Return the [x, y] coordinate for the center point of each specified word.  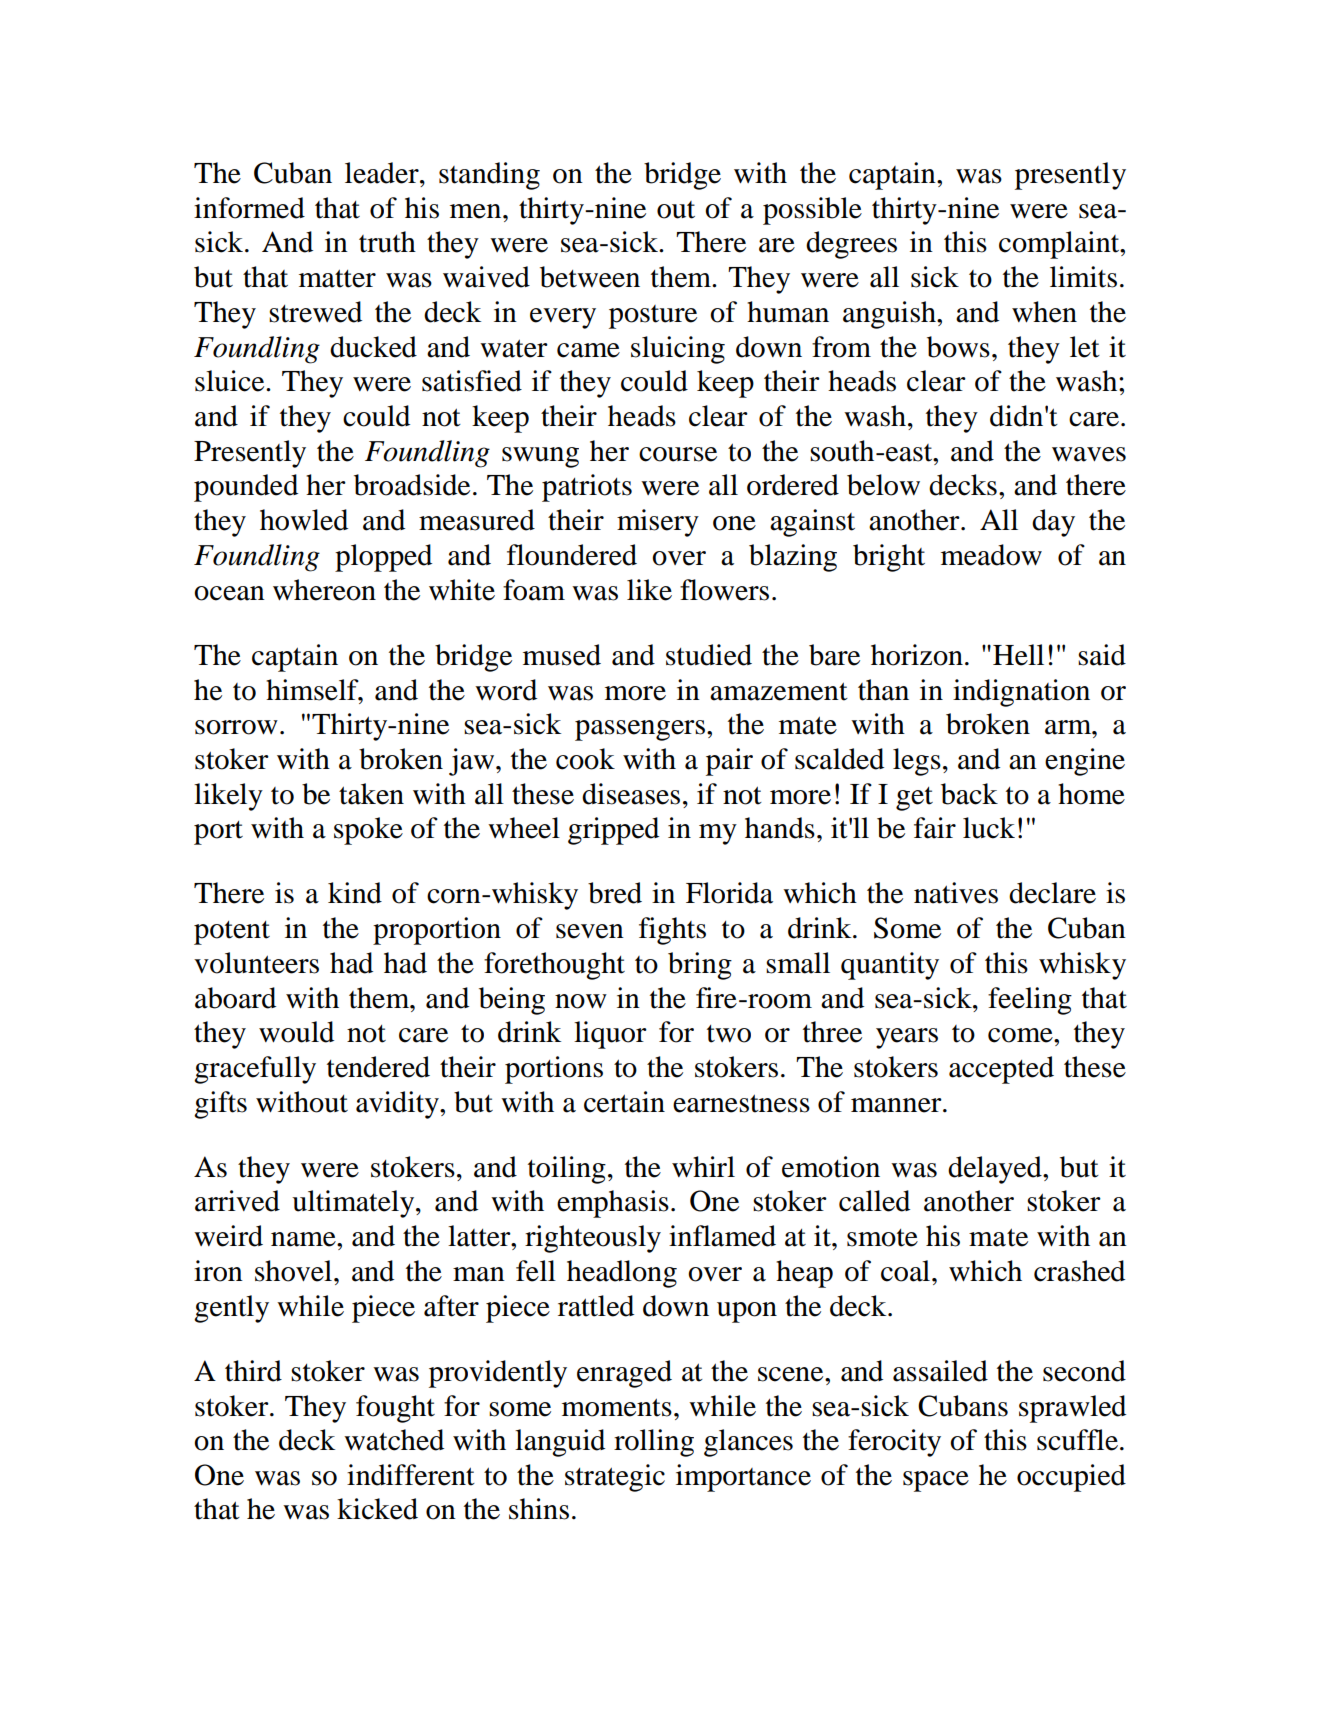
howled [304, 520]
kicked [377, 1509]
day [1053, 523]
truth [387, 242]
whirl [703, 1166]
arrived [237, 1201]
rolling [654, 1443]
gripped [613, 831]
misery [658, 523]
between [590, 277]
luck [989, 828]
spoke [368, 831]
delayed [996, 1170]
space [936, 1481]
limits [1083, 277]
